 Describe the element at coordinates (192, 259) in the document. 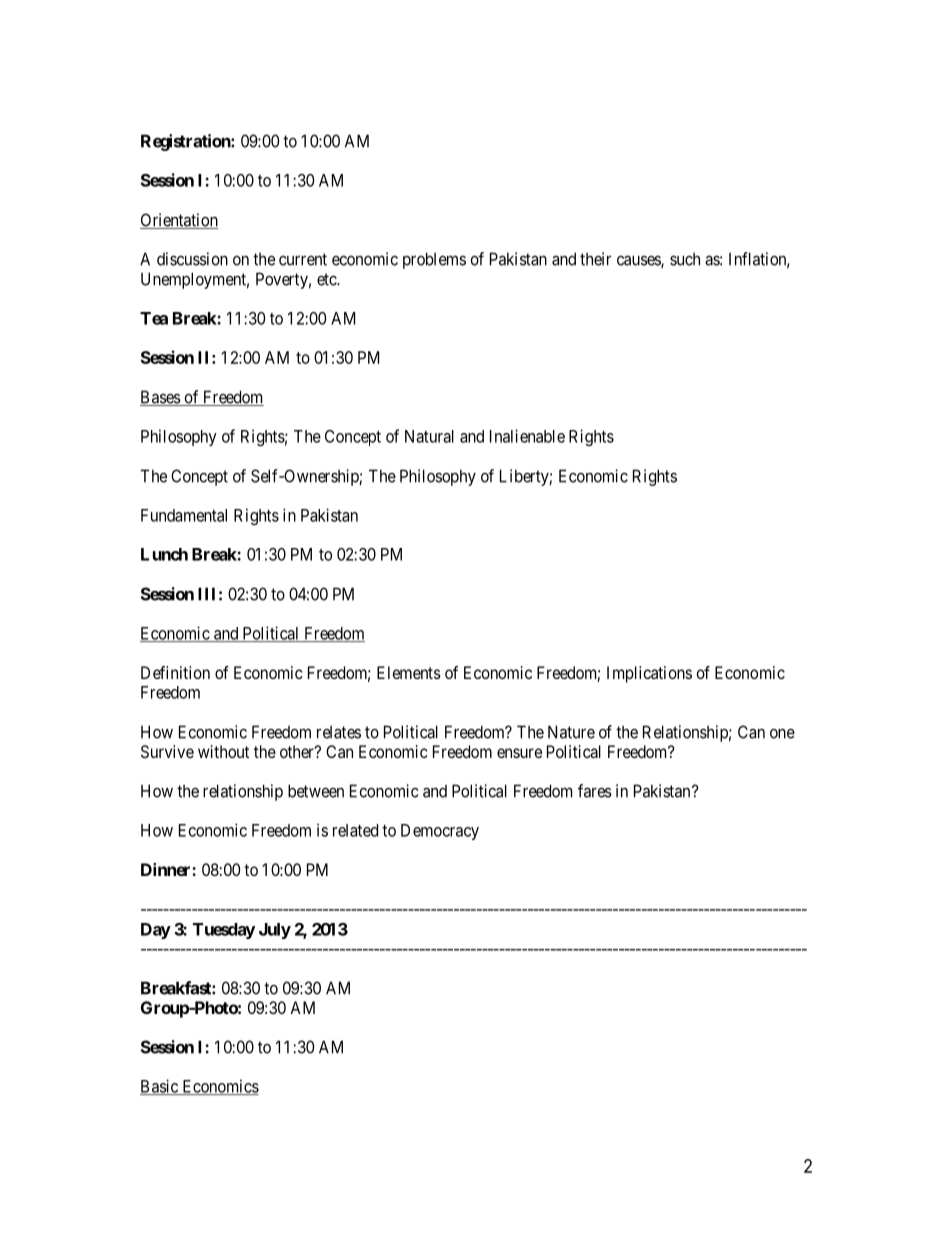

I see `discussion` at that location.
